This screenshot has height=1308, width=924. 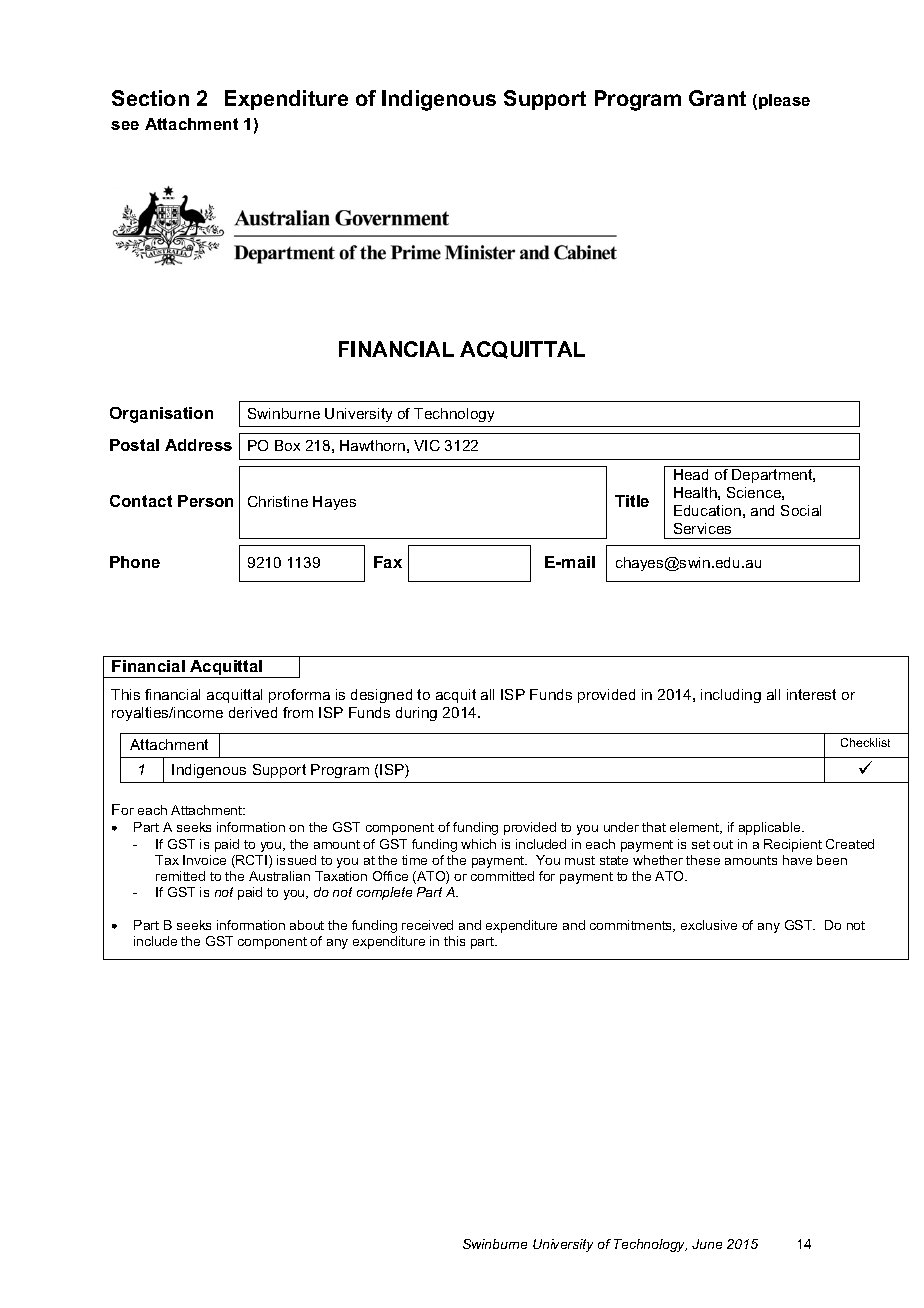 I want to click on June, so click(x=707, y=1244).
